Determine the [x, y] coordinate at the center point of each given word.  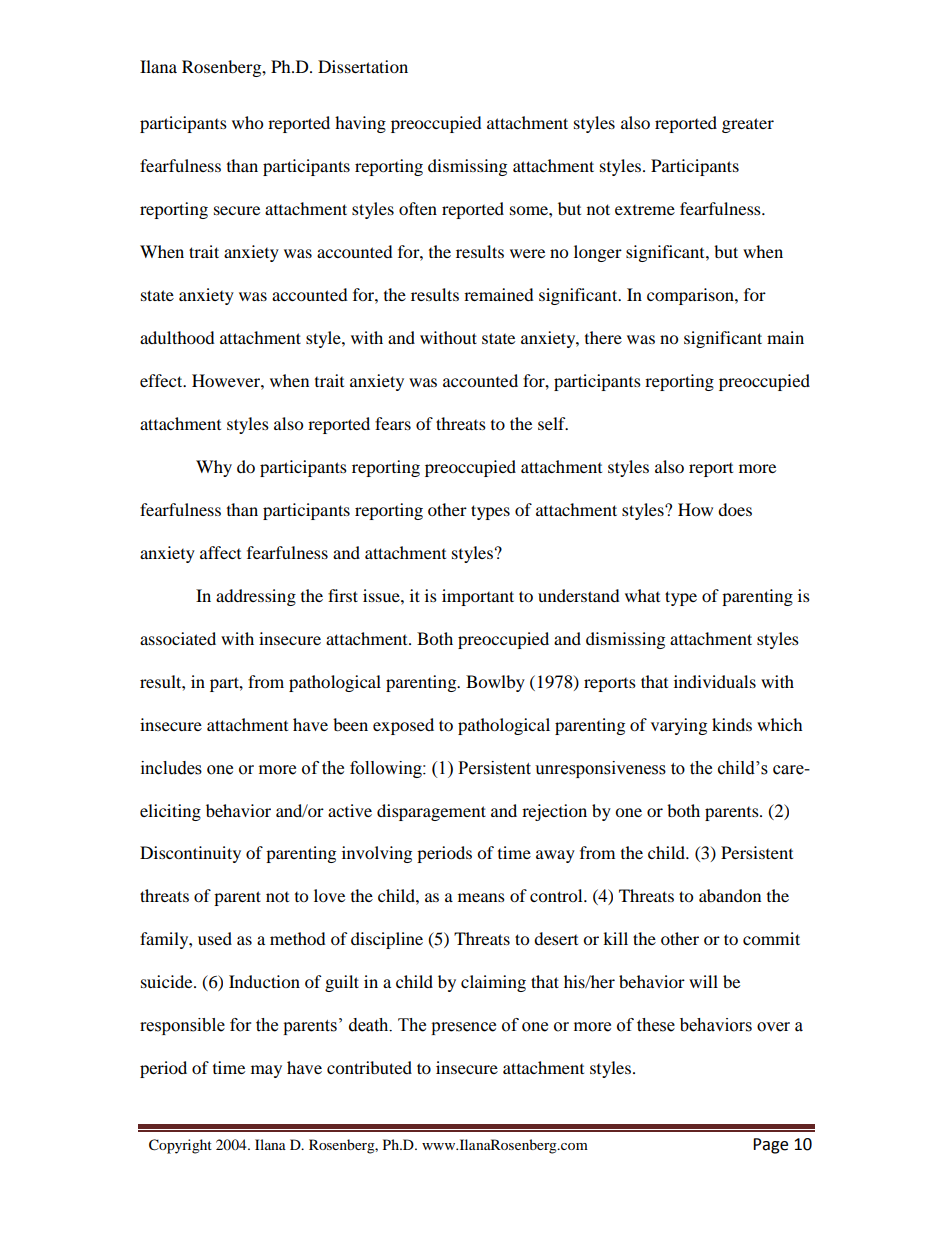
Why [214, 468]
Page [770, 1146]
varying [679, 726]
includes [171, 768]
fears [393, 423]
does [735, 509]
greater [748, 125]
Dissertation [363, 66]
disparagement [431, 812]
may [266, 1071]
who [247, 122]
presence [463, 1028]
